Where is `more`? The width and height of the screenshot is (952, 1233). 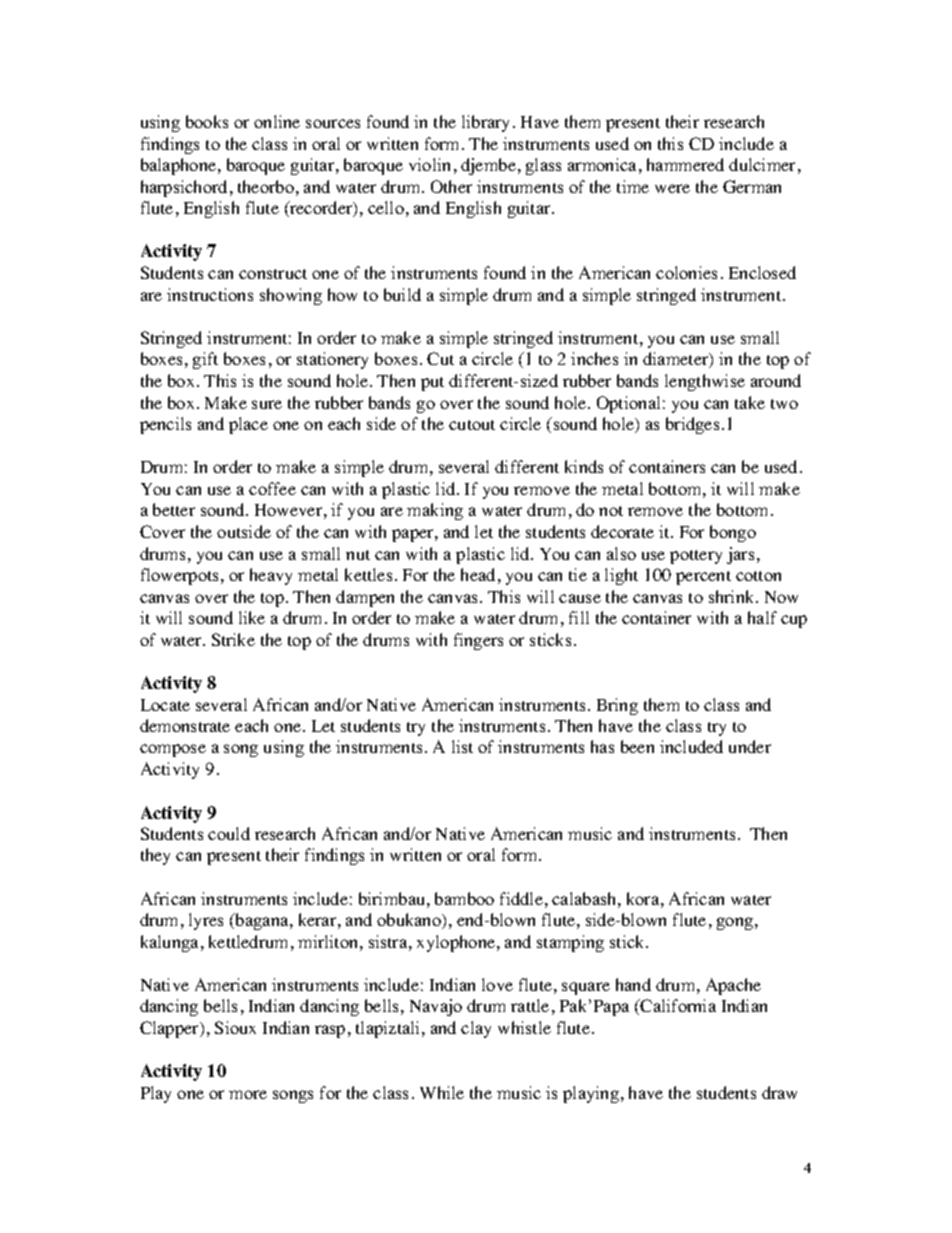
more is located at coordinates (248, 1094).
